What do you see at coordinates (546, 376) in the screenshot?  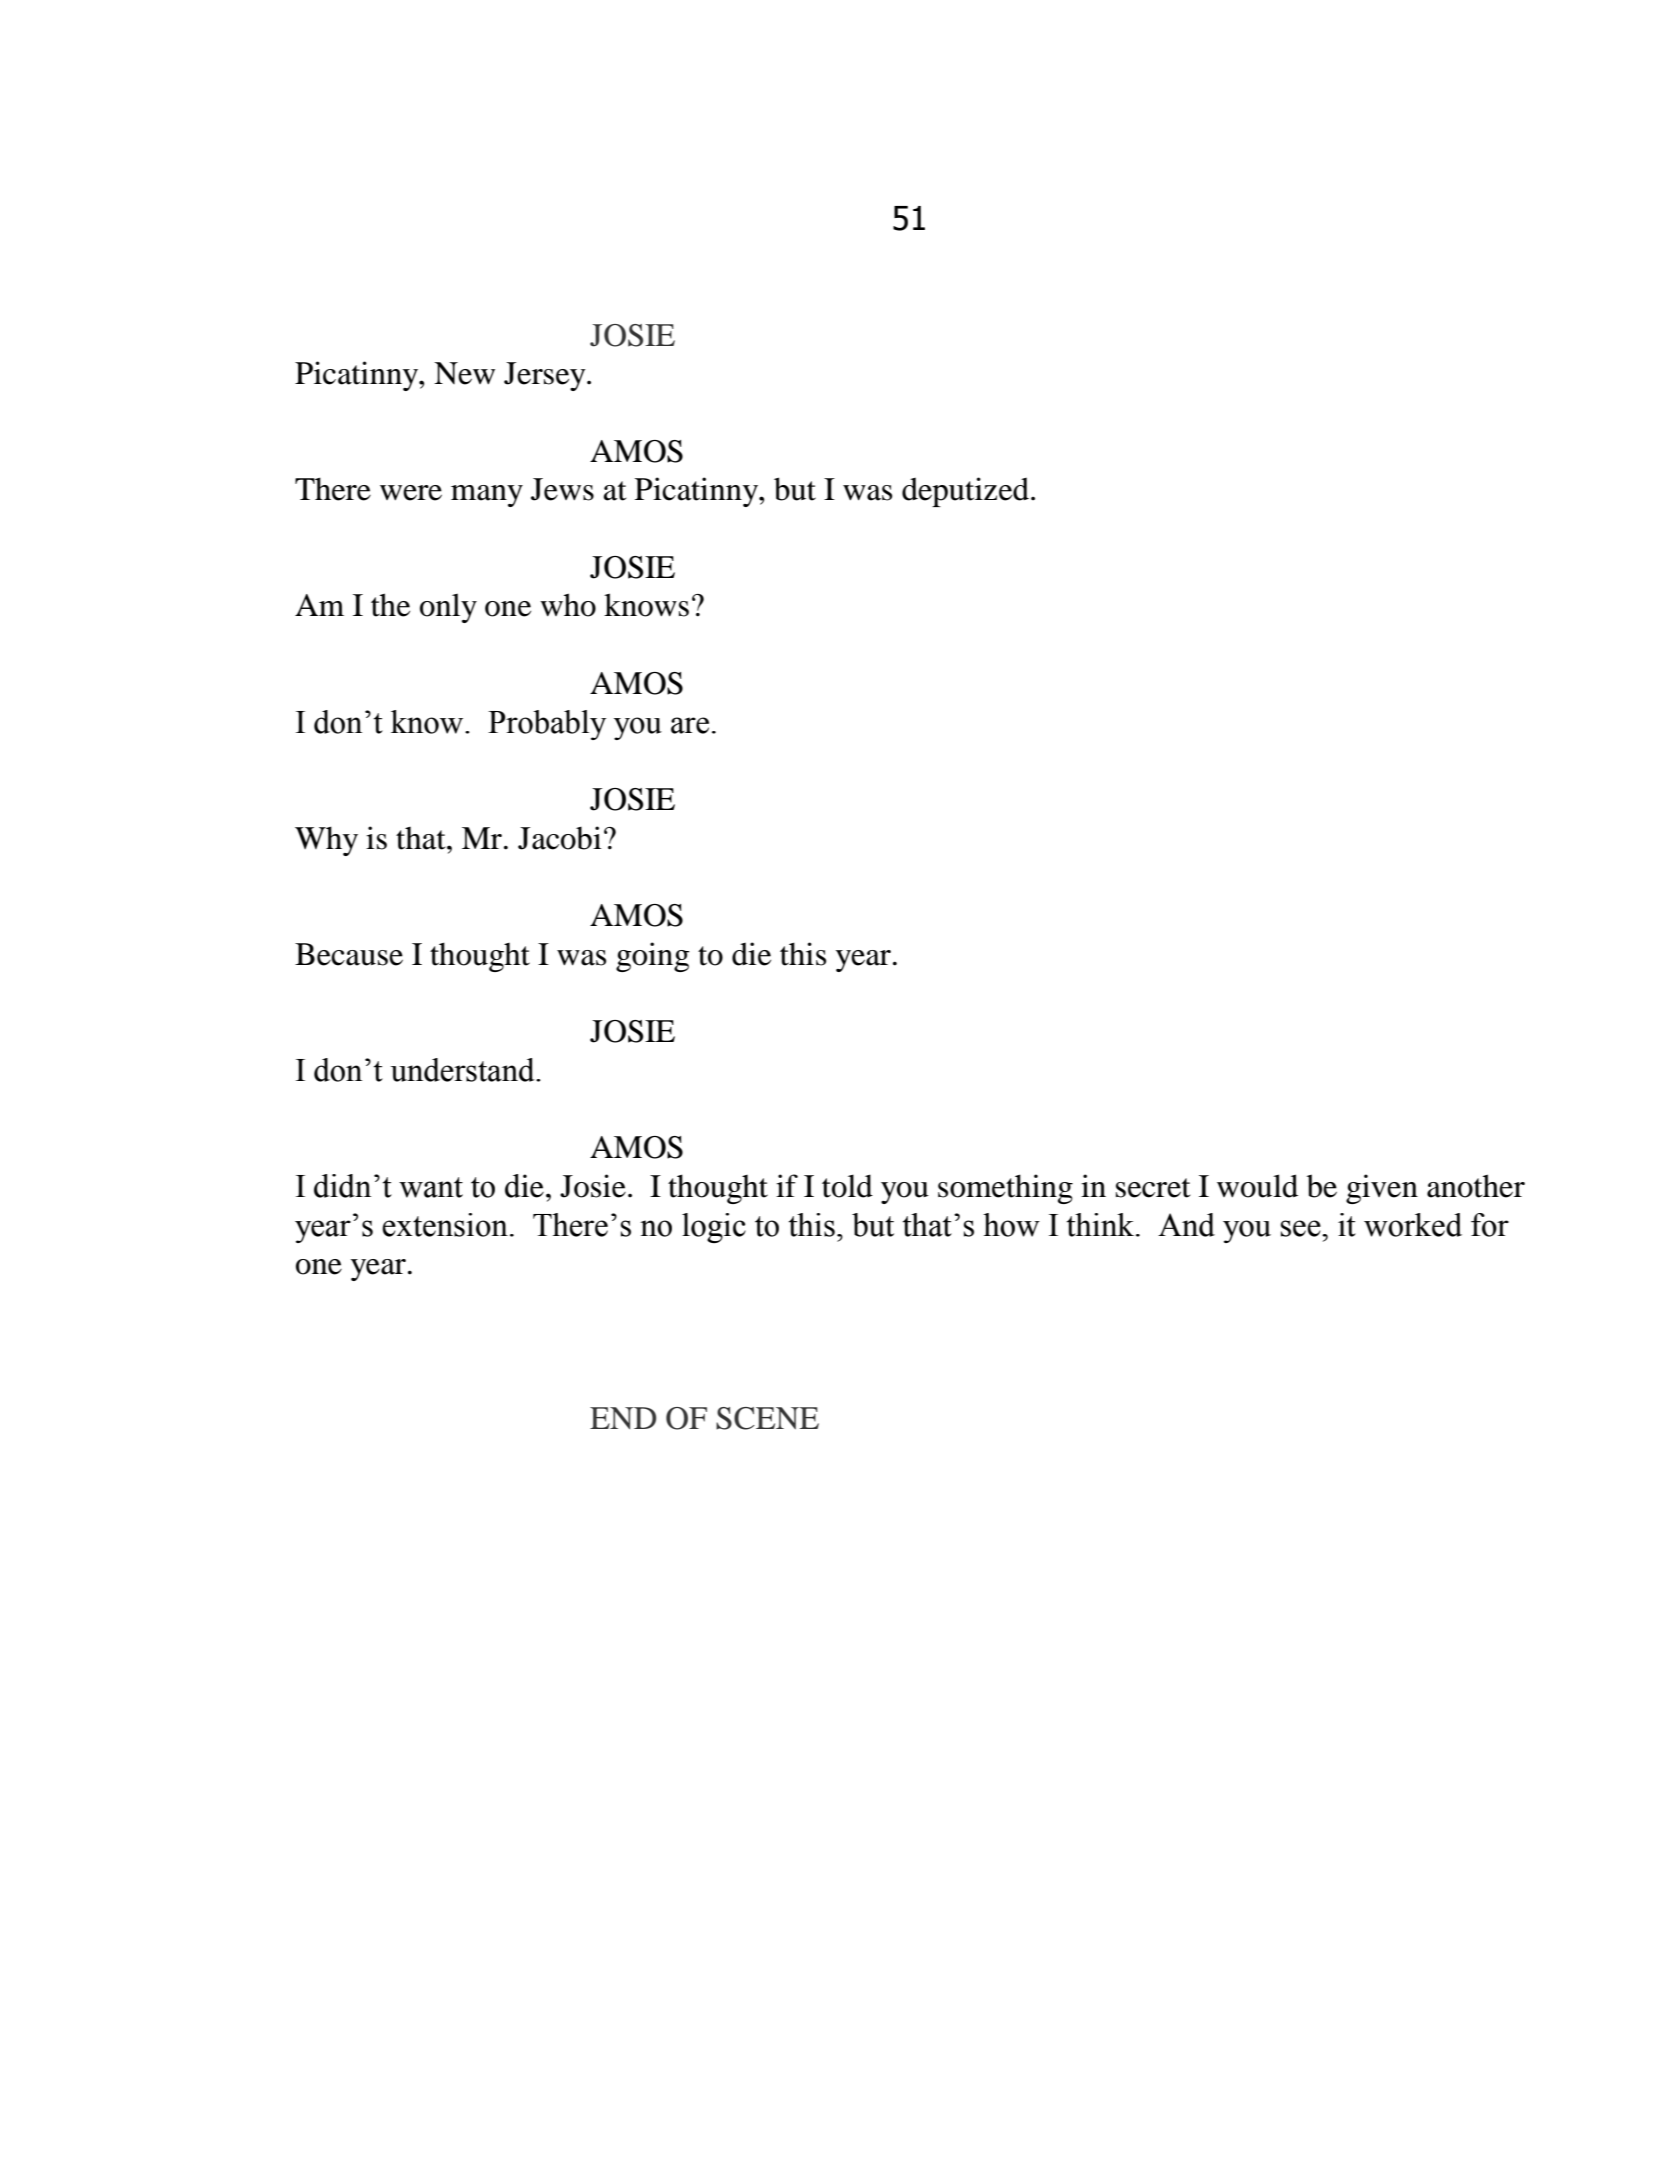 I see `Jersey` at bounding box center [546, 376].
